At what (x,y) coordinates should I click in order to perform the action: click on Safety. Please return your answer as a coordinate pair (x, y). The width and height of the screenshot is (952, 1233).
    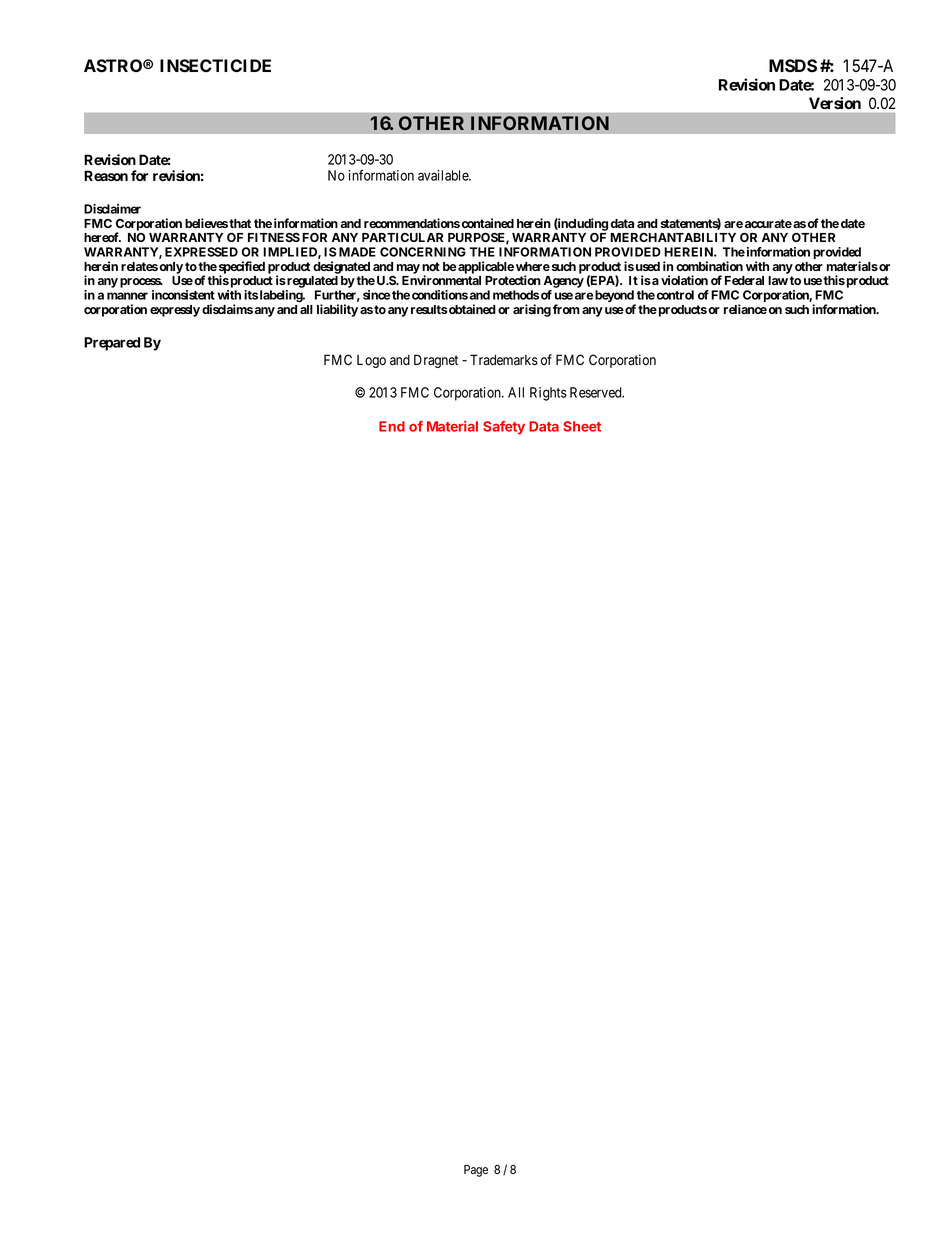
    Looking at the image, I should click on (504, 428).
